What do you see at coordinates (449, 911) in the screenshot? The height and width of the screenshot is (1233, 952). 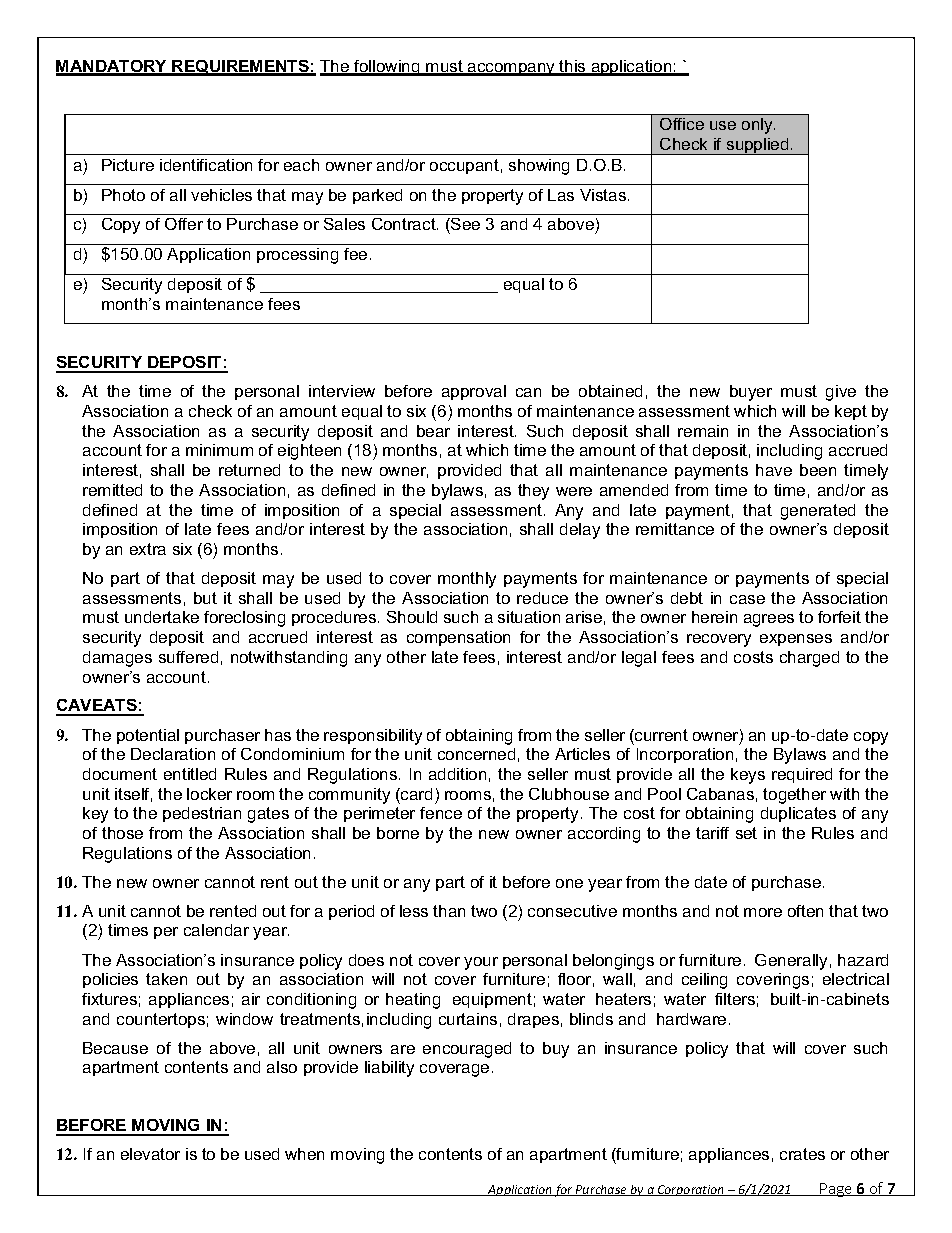 I see `than` at bounding box center [449, 911].
